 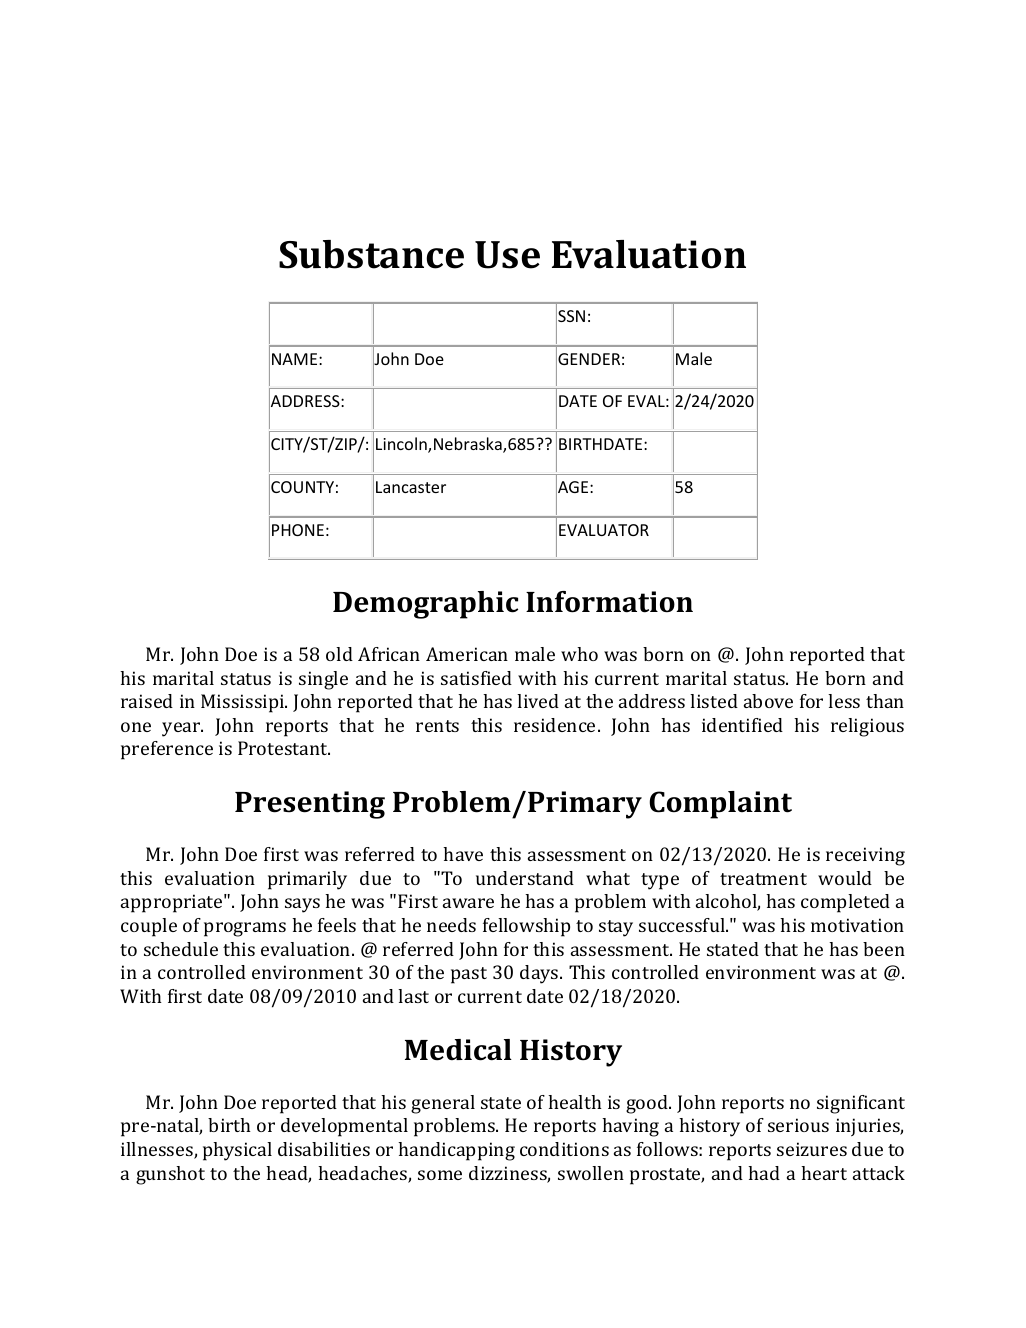 What do you see at coordinates (371, 254) in the page?
I see `Substance` at bounding box center [371, 254].
